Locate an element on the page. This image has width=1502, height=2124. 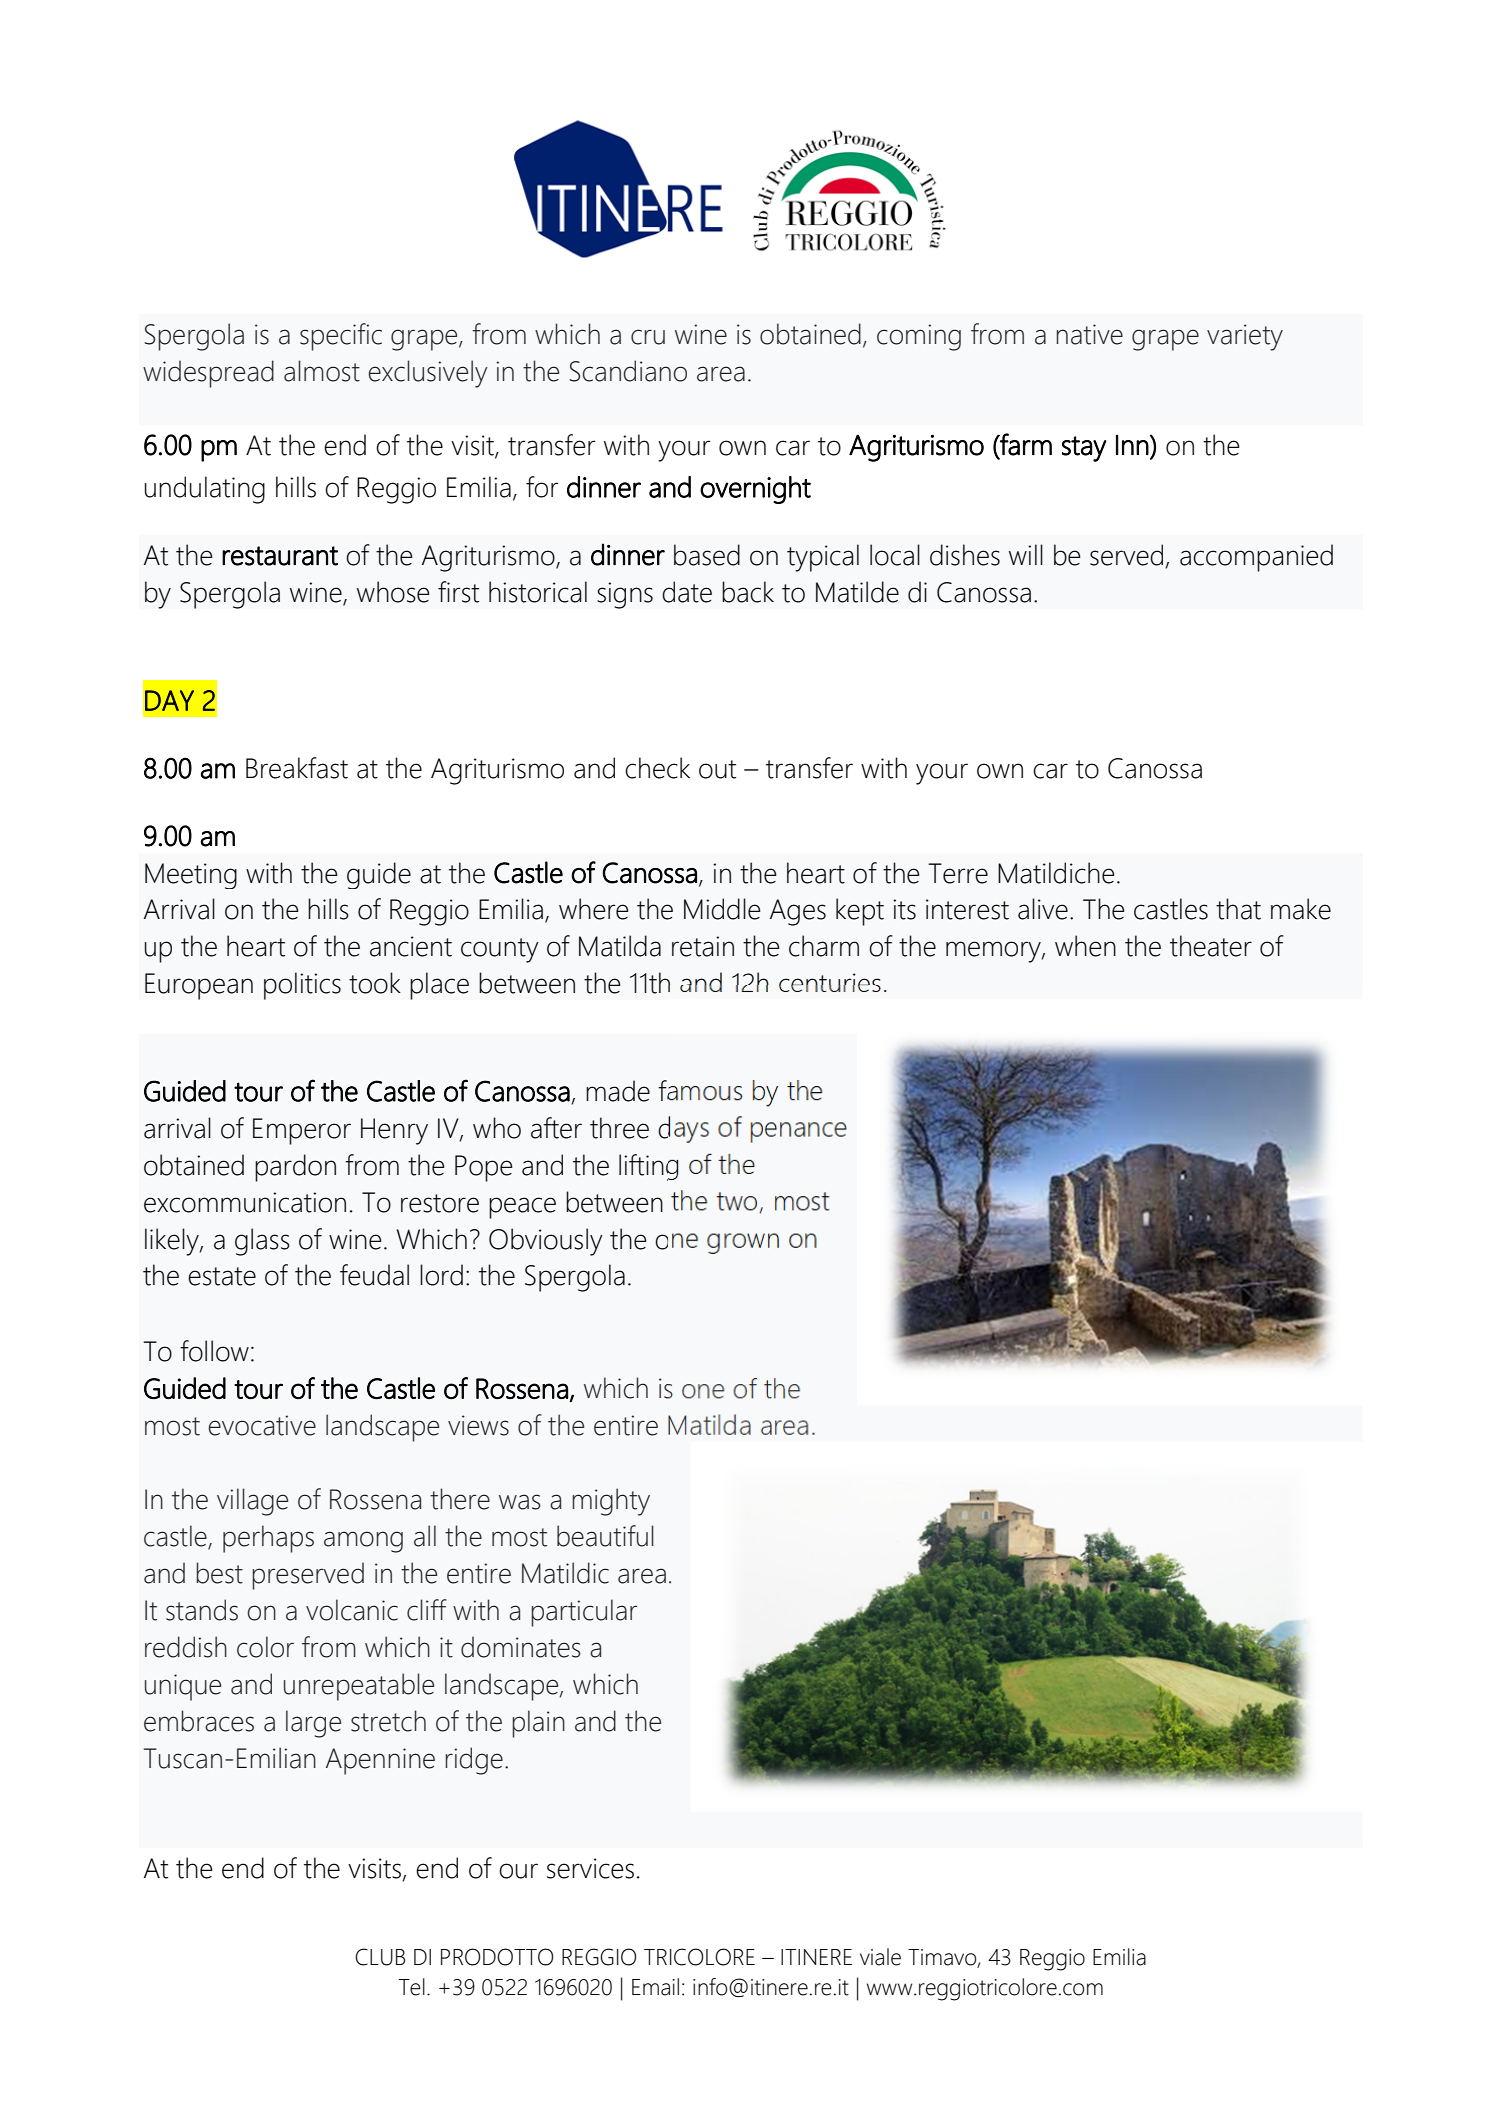
variety is located at coordinates (1245, 337).
